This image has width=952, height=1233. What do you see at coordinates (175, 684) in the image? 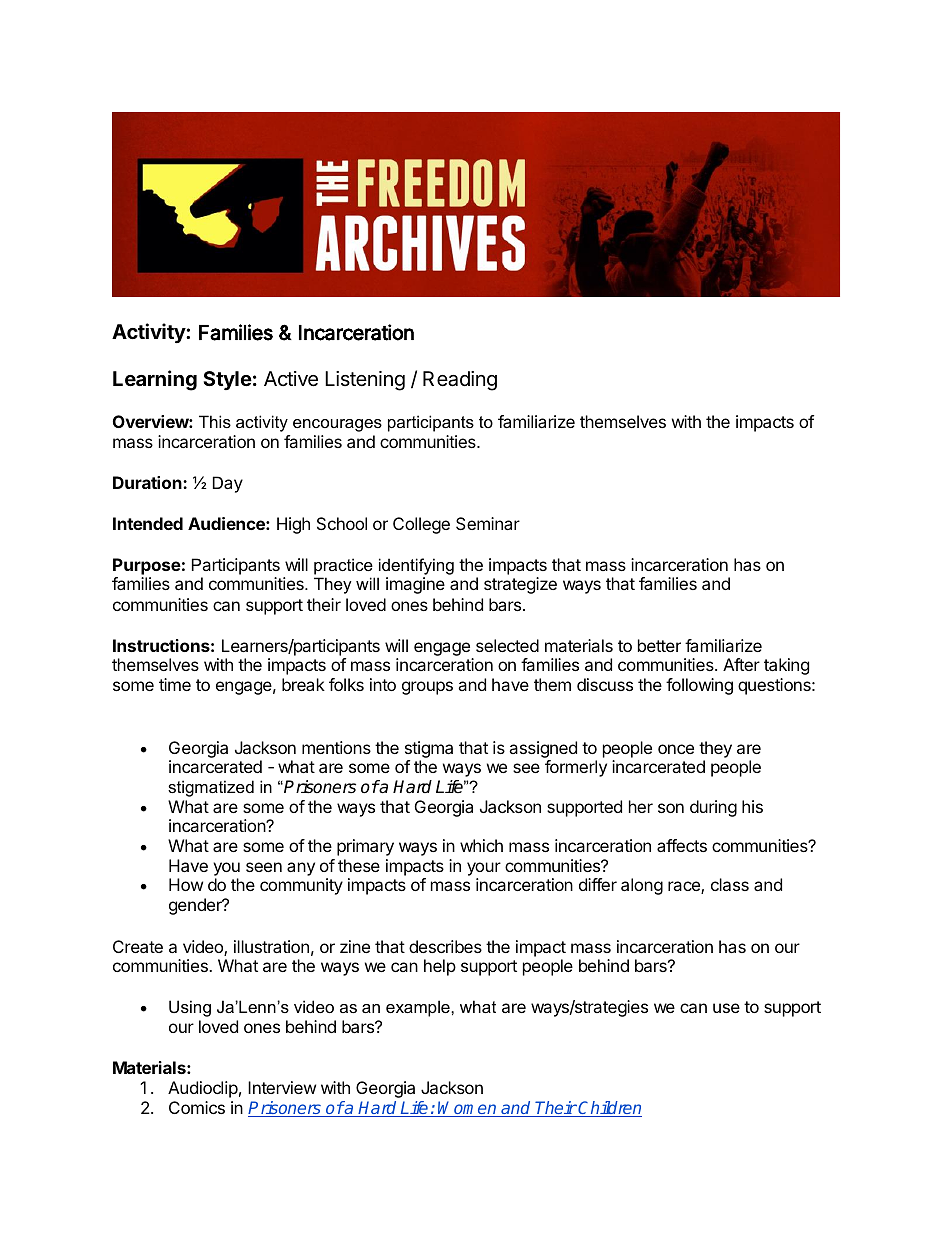
I see `time` at bounding box center [175, 684].
